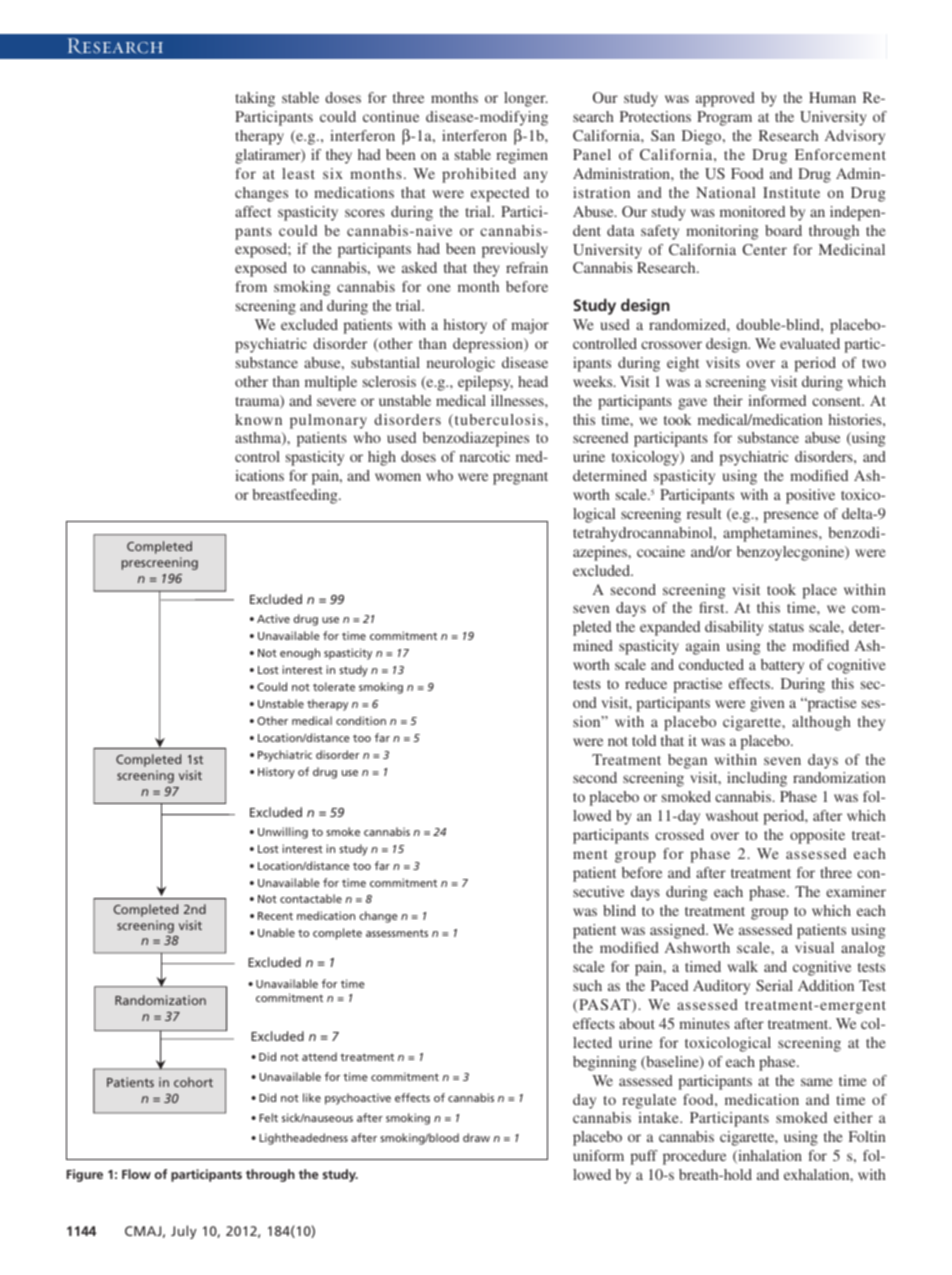 Image resolution: width=952 pixels, height=1275 pixels. What do you see at coordinates (520, 478) in the image?
I see `pregnant` at bounding box center [520, 478].
